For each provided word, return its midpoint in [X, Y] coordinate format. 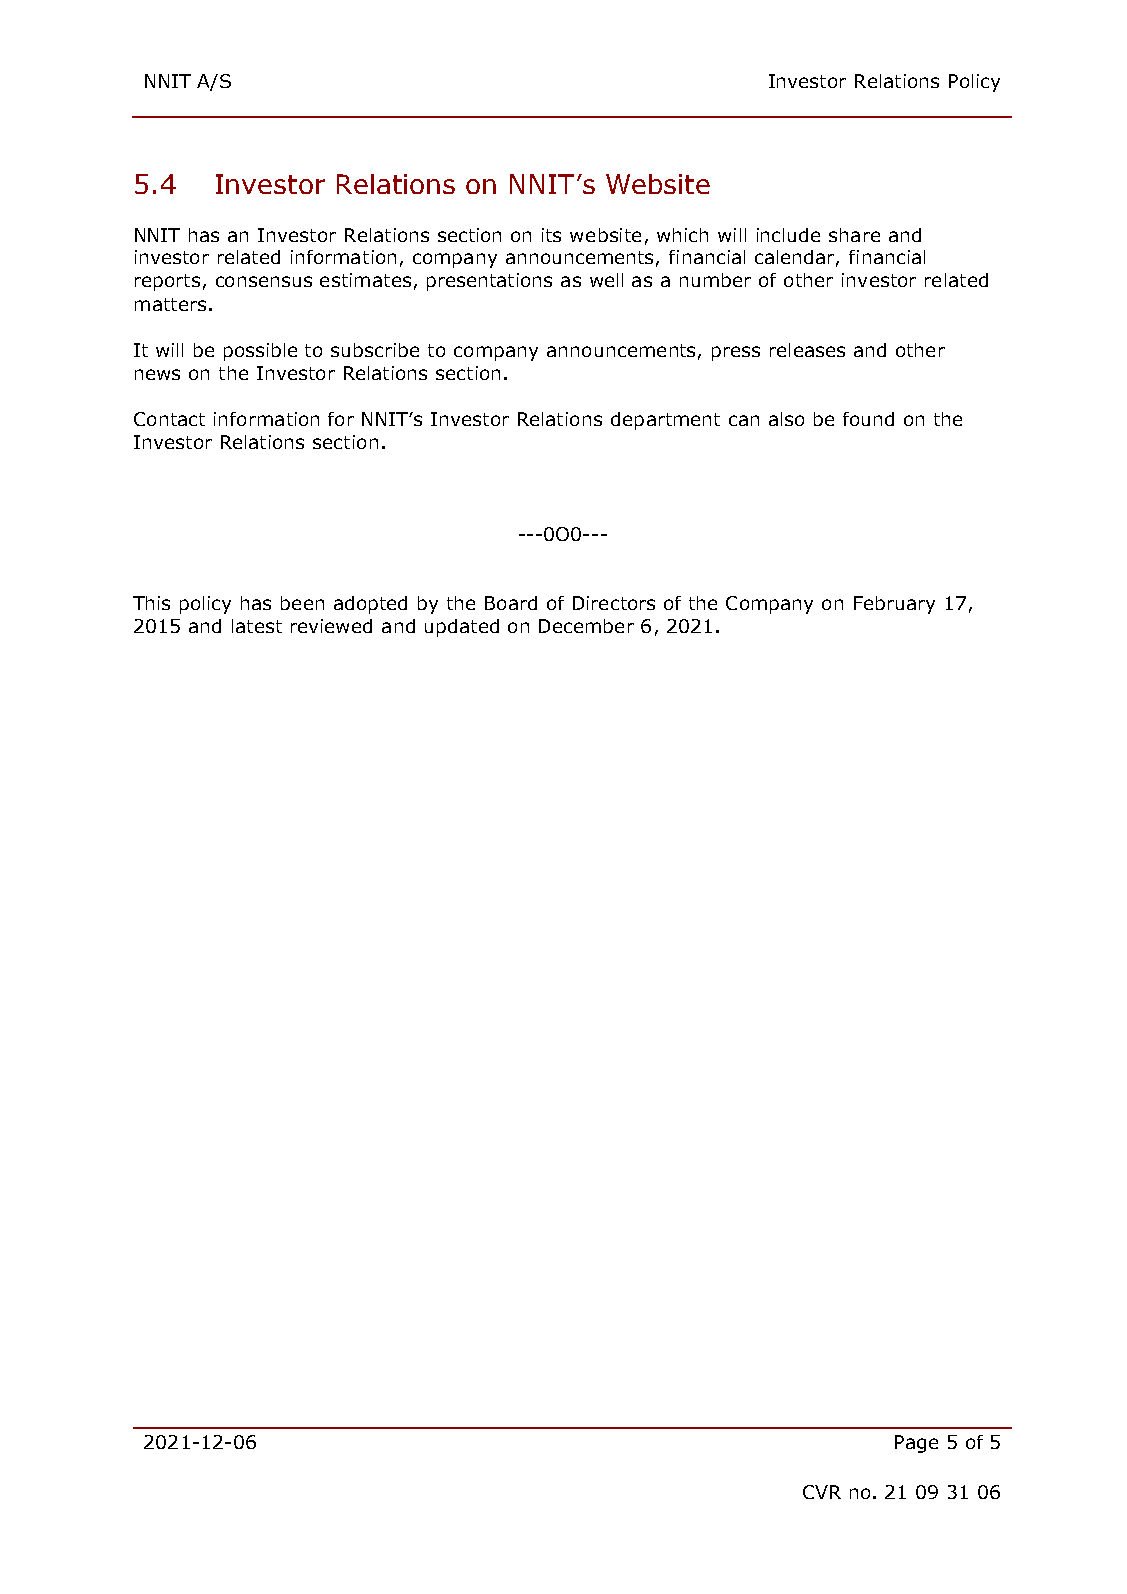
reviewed [331, 626]
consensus [264, 281]
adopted [370, 605]
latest [257, 626]
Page [916, 1444]
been [302, 603]
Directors [614, 603]
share [854, 235]
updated [462, 628]
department [665, 421]
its [551, 235]
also [786, 419]
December [586, 626]
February [894, 605]
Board [511, 603]
